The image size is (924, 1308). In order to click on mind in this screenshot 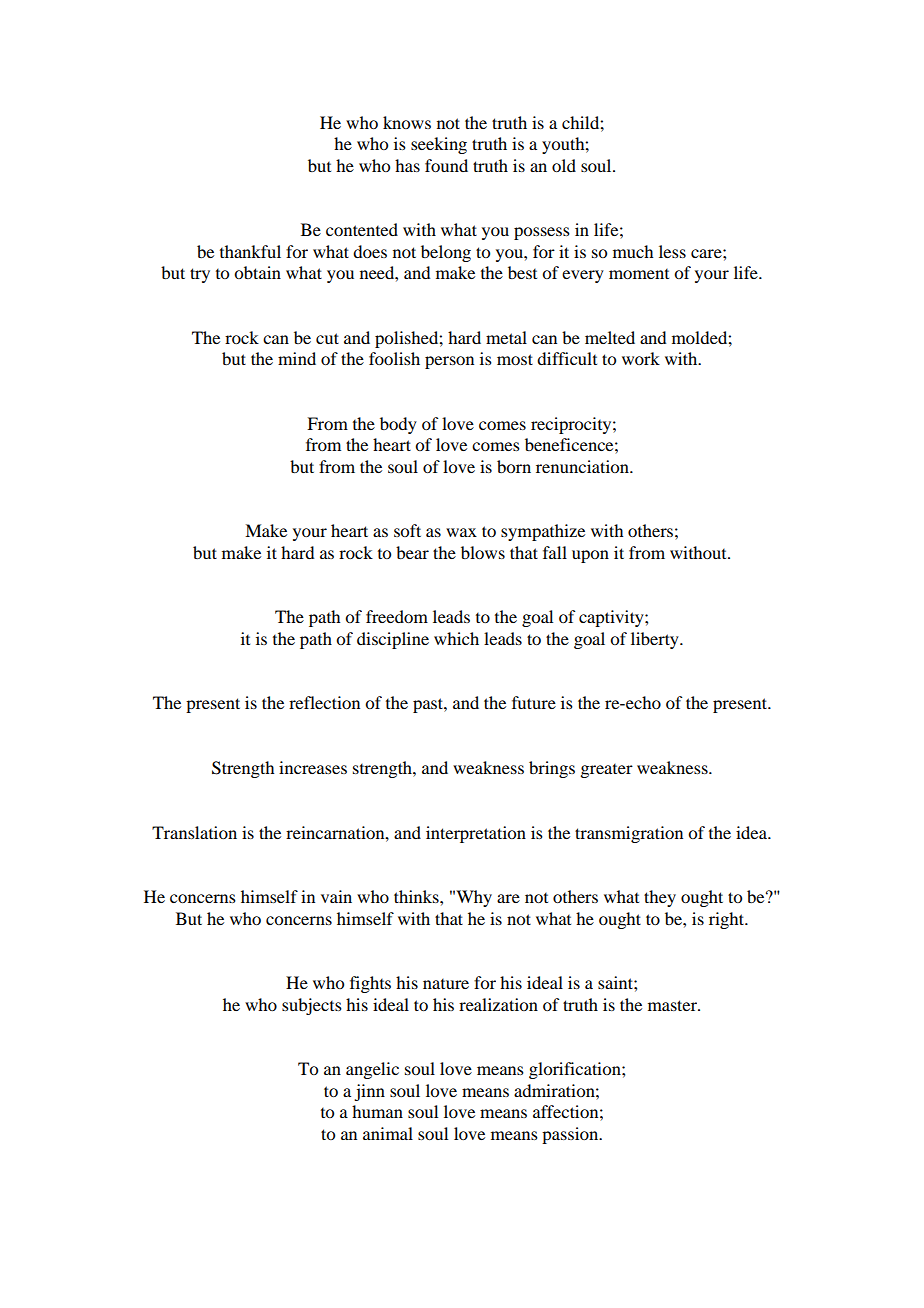, I will do `click(297, 358)`.
